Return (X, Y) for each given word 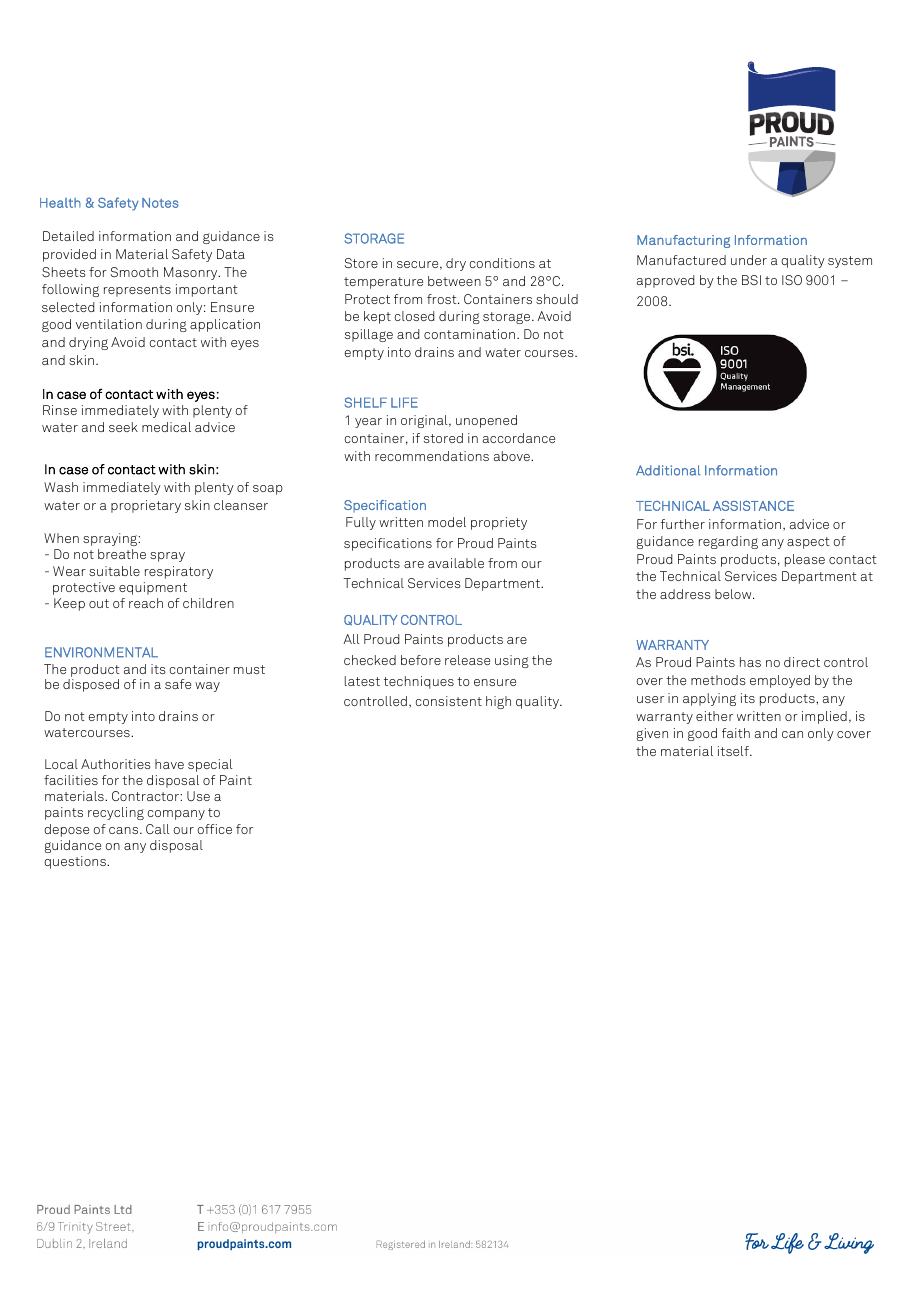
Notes (160, 203)
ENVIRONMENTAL (101, 652)
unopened (486, 421)
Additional (668, 470)
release (467, 660)
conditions (502, 263)
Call (158, 829)
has (750, 662)
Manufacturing (683, 241)
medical (166, 427)
